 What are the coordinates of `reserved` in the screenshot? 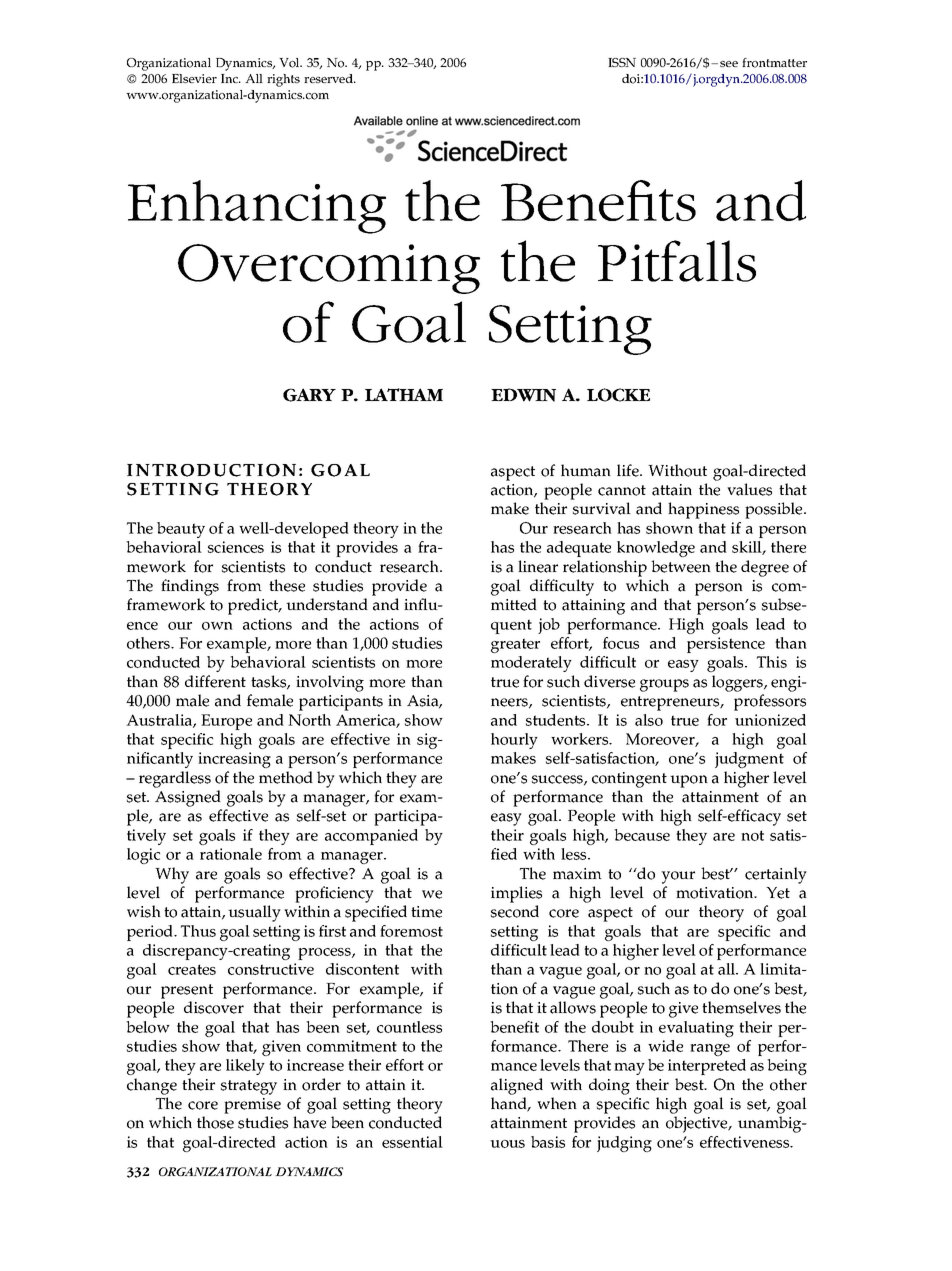 It's located at (329, 78).
